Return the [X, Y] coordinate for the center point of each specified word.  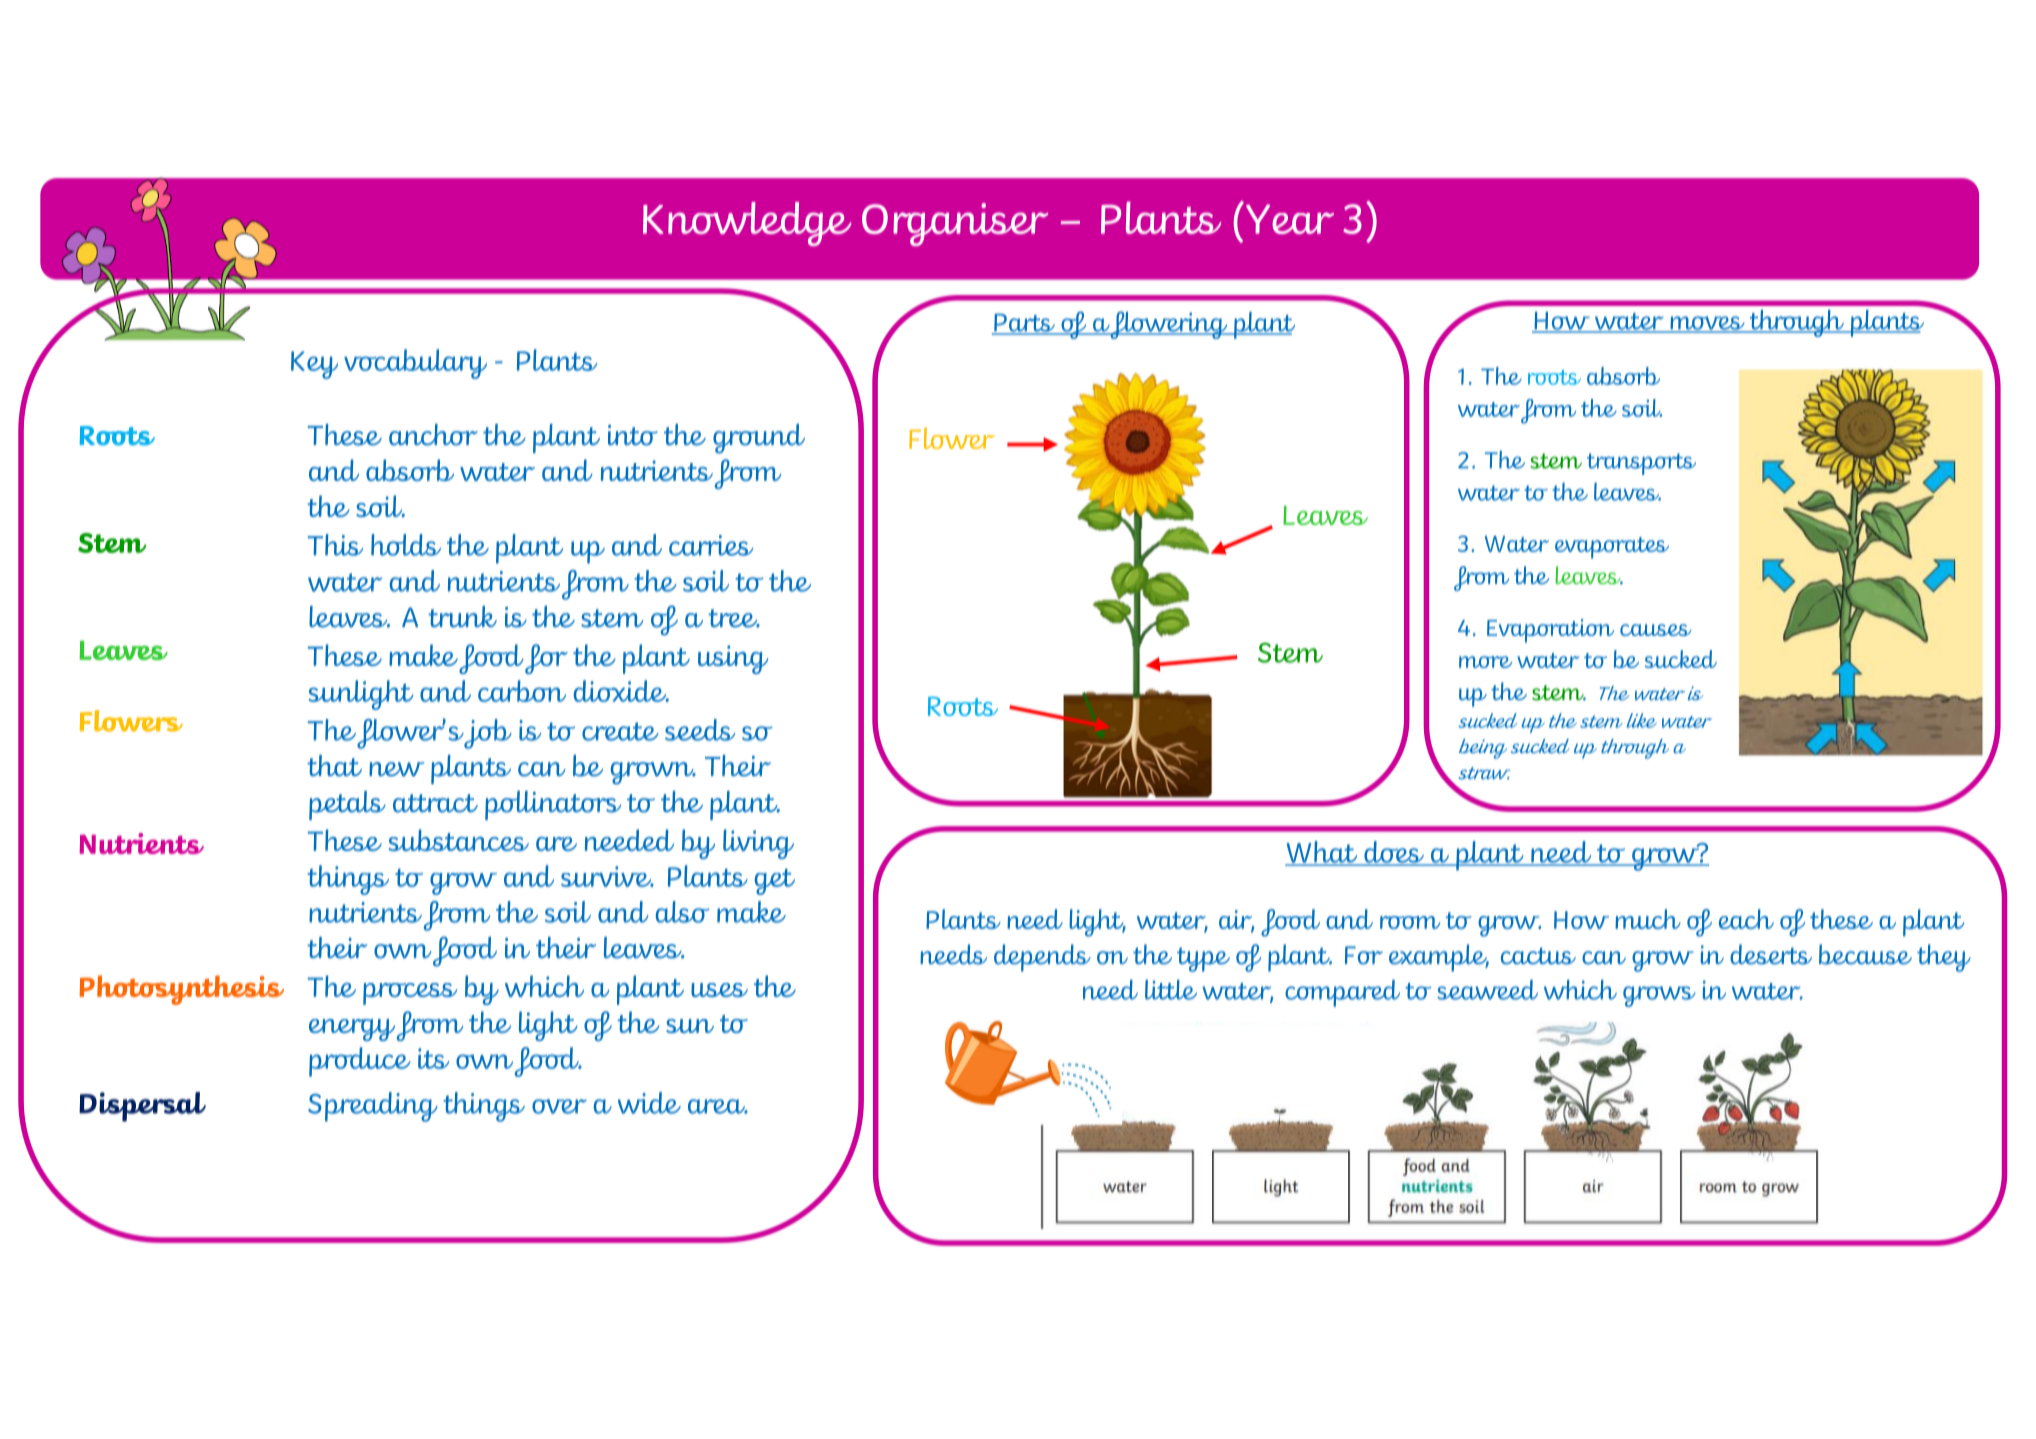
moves [1707, 324]
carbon [522, 691]
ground [759, 439]
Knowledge [747, 224]
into [633, 435]
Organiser [955, 224]
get [775, 882]
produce [360, 1062]
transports [1641, 464]
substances [459, 840]
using [733, 659]
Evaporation [1550, 631]
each [1746, 919]
